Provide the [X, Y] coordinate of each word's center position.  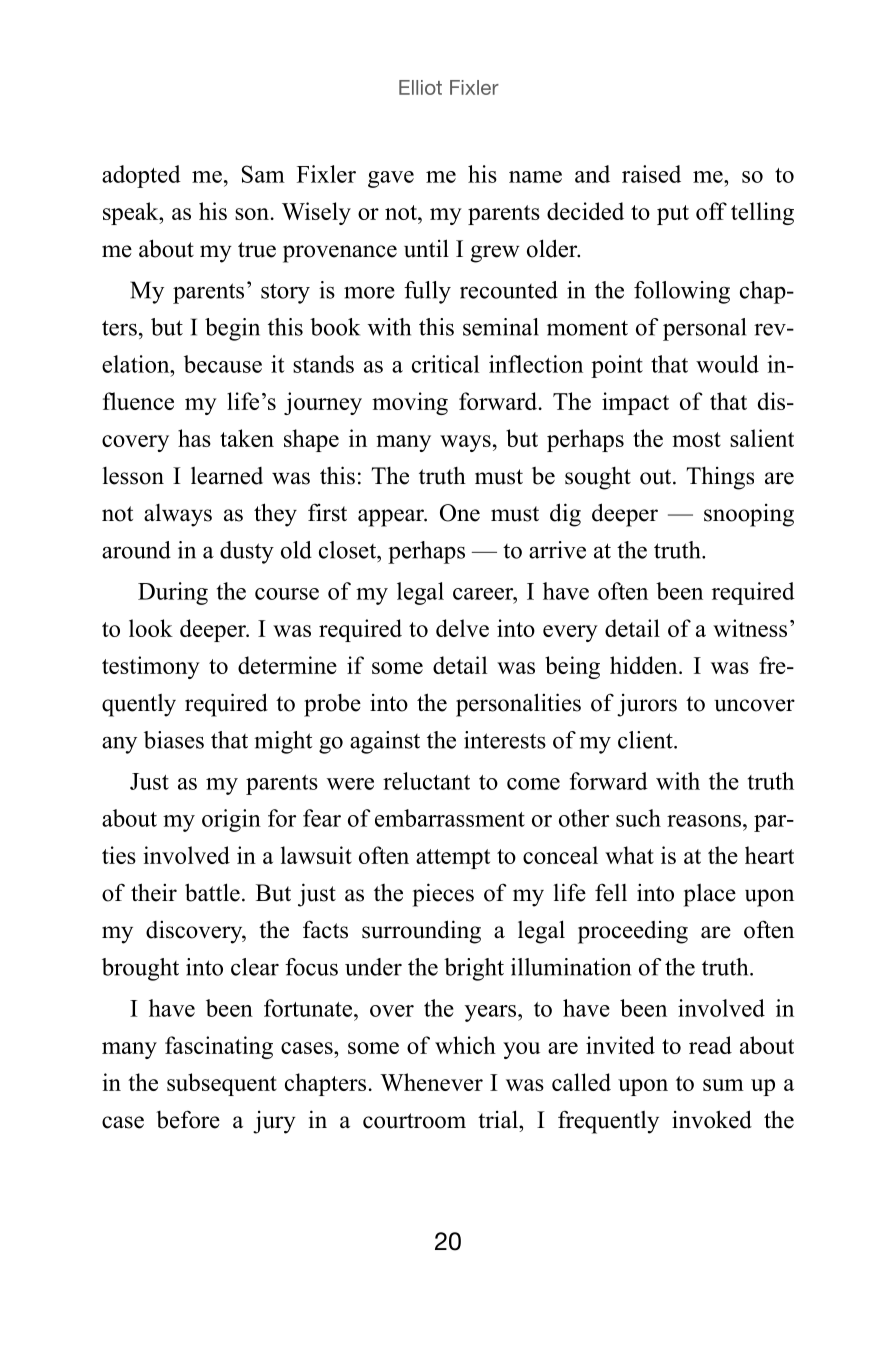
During [173, 593]
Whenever [431, 1082]
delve [462, 628]
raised [651, 174]
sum [723, 1085]
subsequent [222, 1084]
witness [750, 628]
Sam [263, 174]
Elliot [420, 87]
